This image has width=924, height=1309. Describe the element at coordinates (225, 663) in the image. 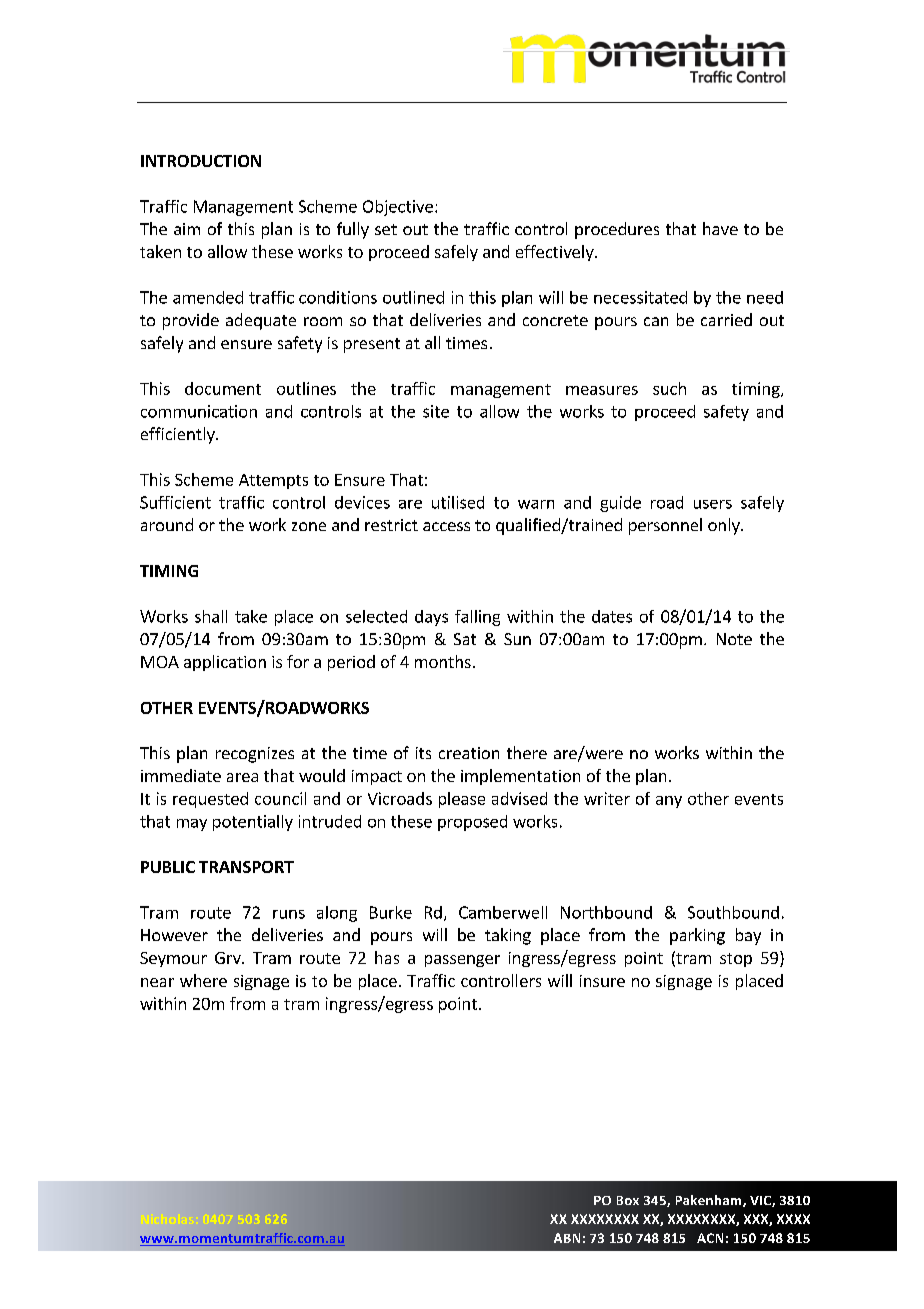

I see `application` at that location.
